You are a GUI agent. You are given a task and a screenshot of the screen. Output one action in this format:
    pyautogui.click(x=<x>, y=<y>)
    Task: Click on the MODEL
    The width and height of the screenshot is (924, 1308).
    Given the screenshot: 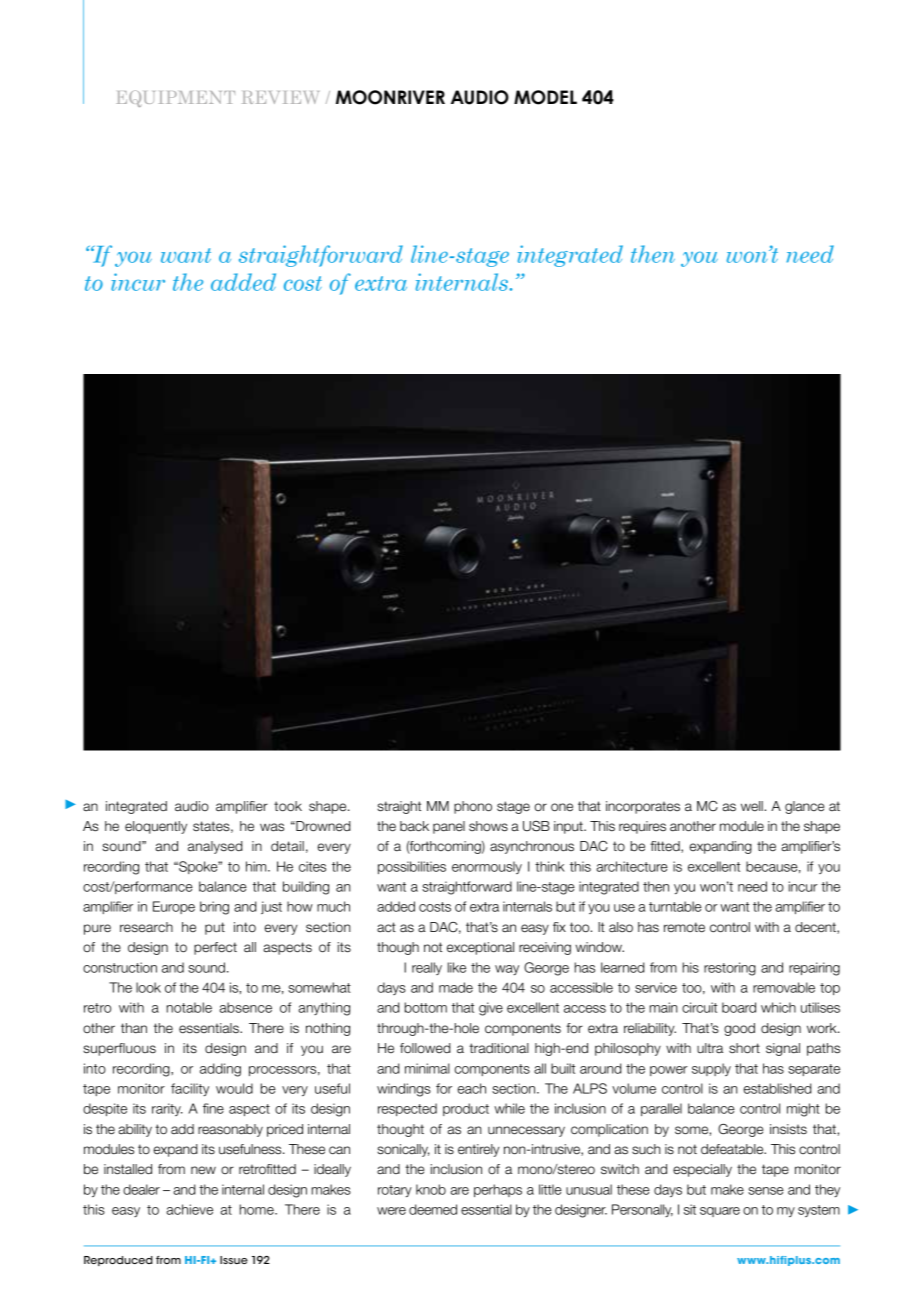 What is the action you would take?
    pyautogui.click(x=545, y=97)
